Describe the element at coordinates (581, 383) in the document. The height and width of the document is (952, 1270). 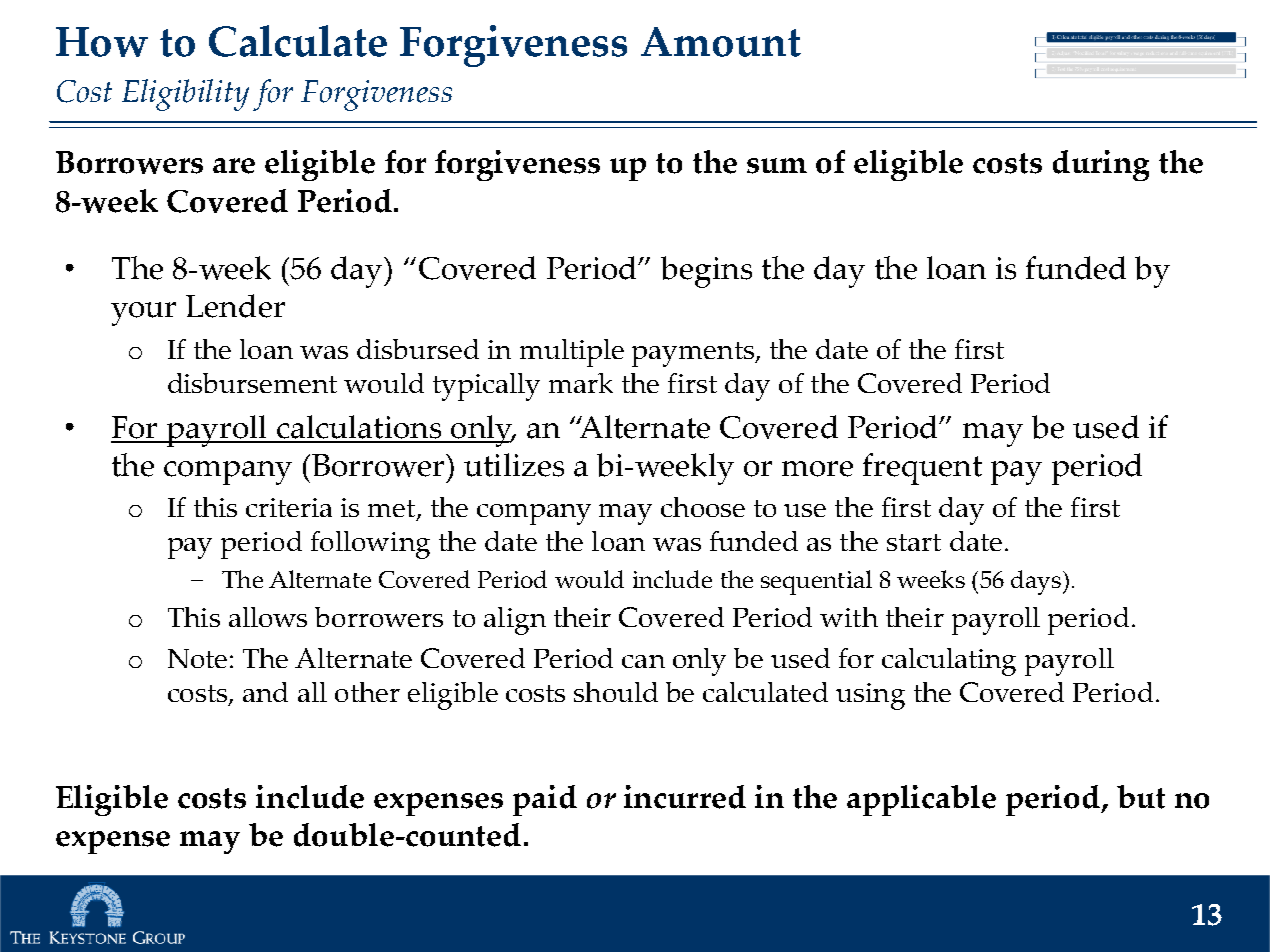
I see `mark` at that location.
